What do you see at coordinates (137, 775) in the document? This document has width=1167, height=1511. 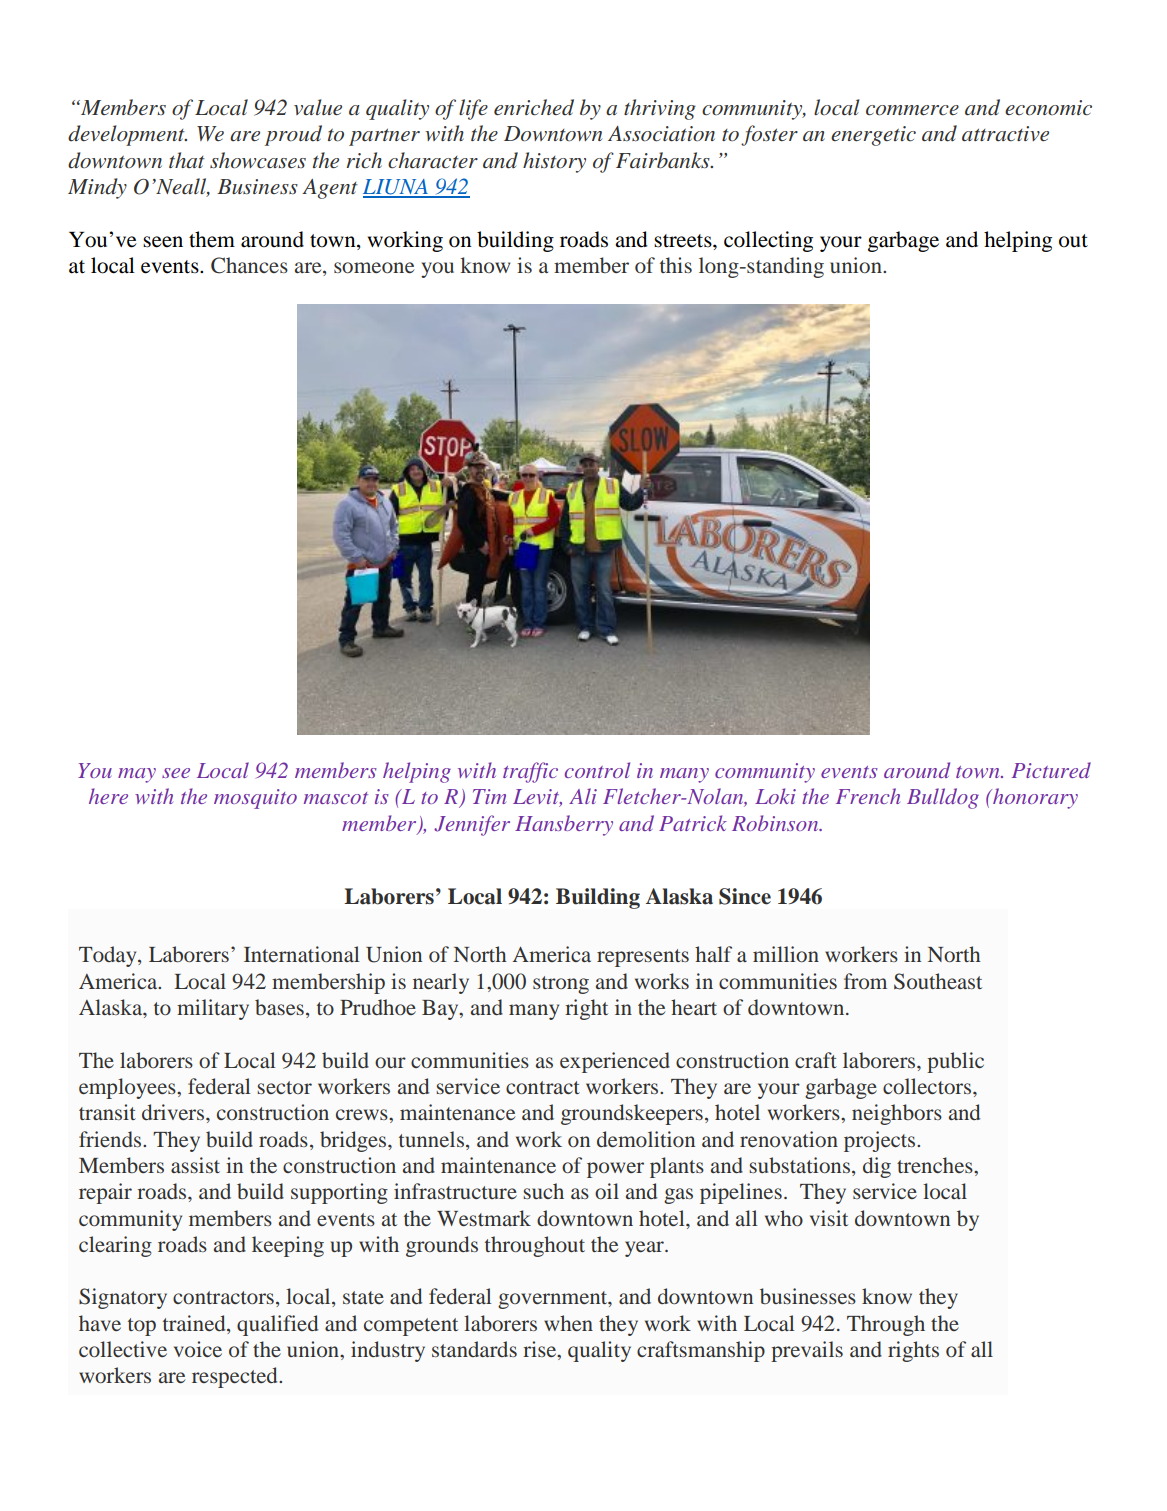 I see `may` at bounding box center [137, 775].
